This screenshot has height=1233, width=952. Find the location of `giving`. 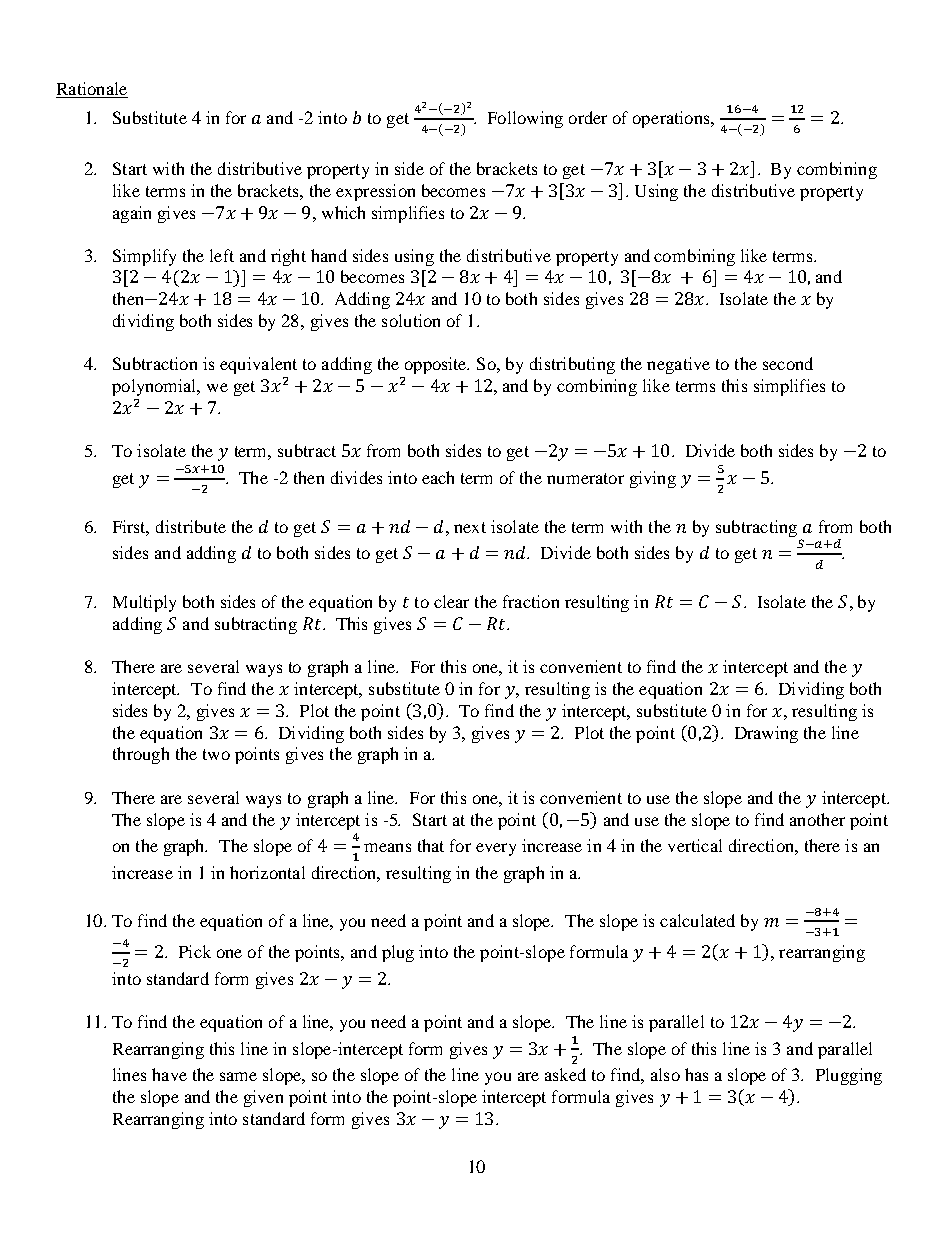

giving is located at coordinates (653, 479).
